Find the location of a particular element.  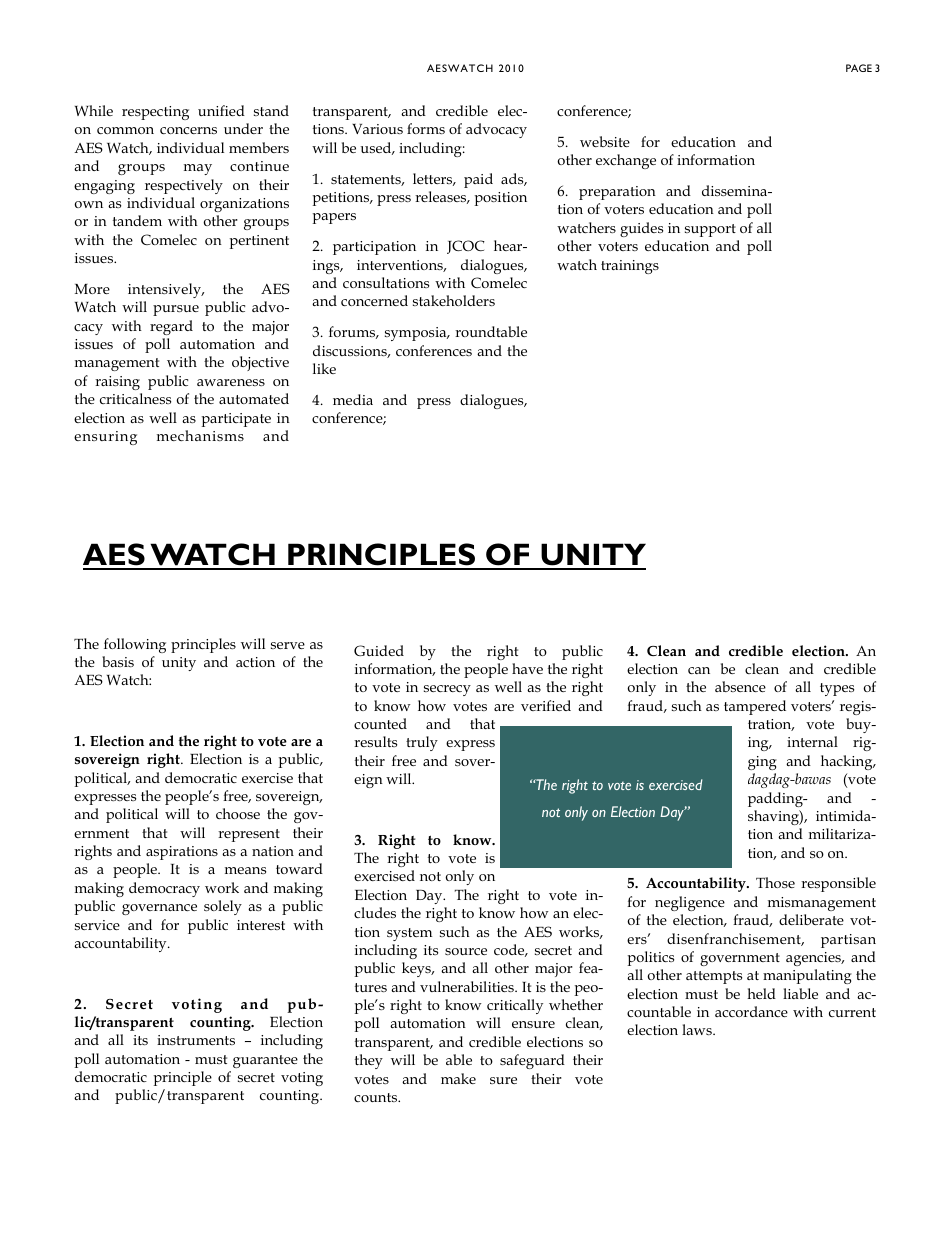

make is located at coordinates (458, 1078).
